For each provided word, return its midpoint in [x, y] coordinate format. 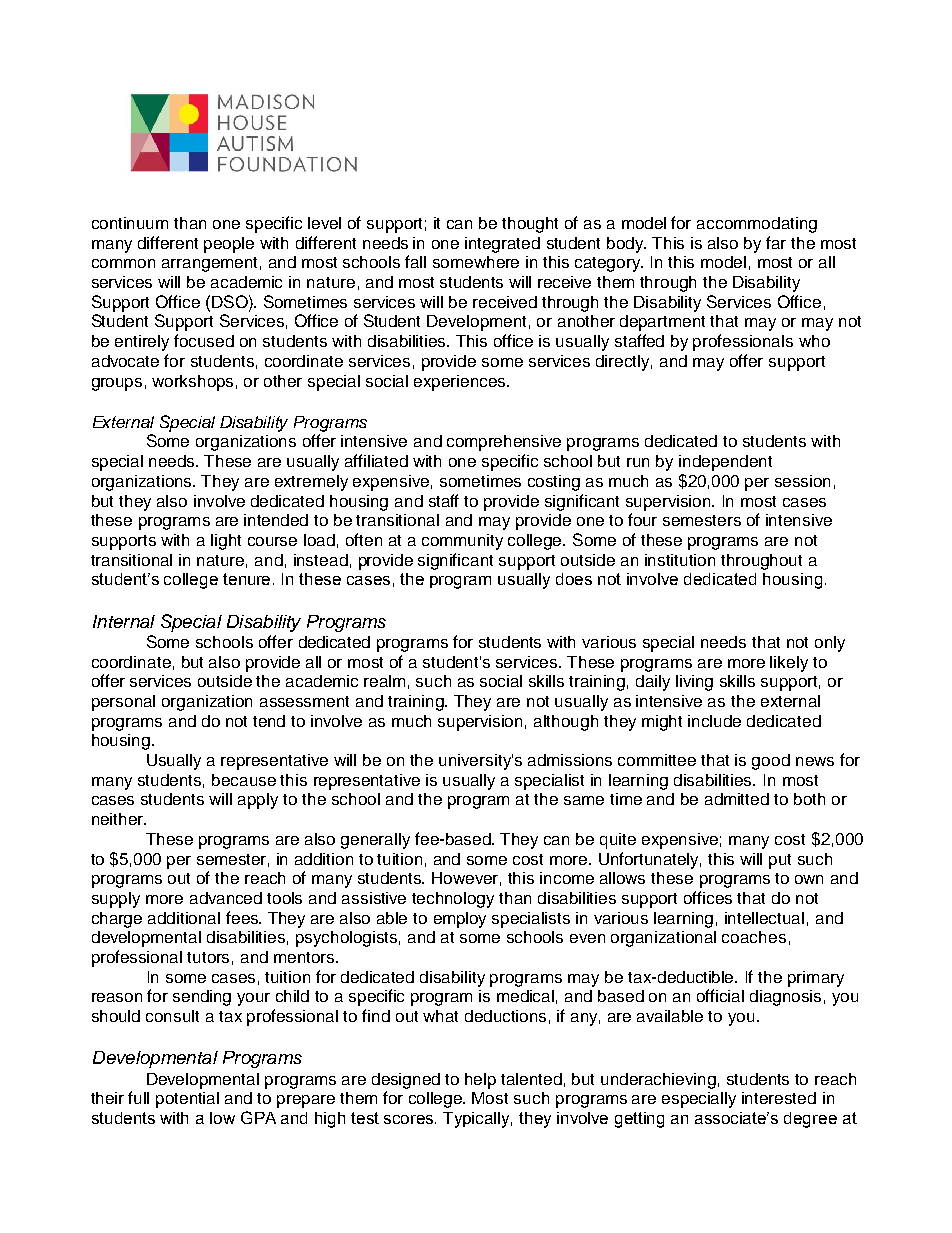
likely [789, 664]
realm [384, 681]
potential [187, 1100]
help [480, 1081]
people [229, 245]
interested [779, 1098]
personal [123, 703]
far [776, 242]
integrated [502, 245]
